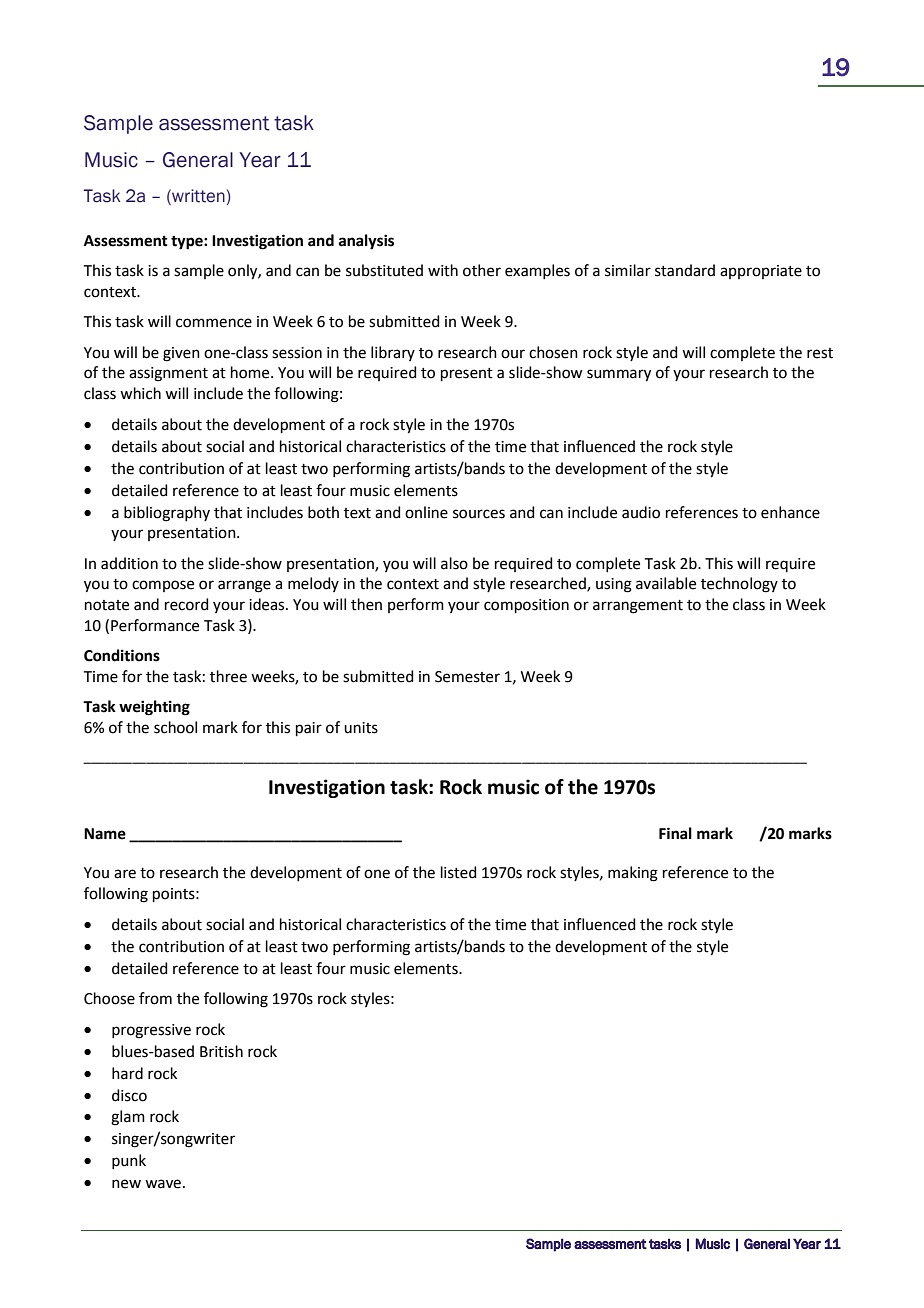  I want to click on commence, so click(214, 323).
